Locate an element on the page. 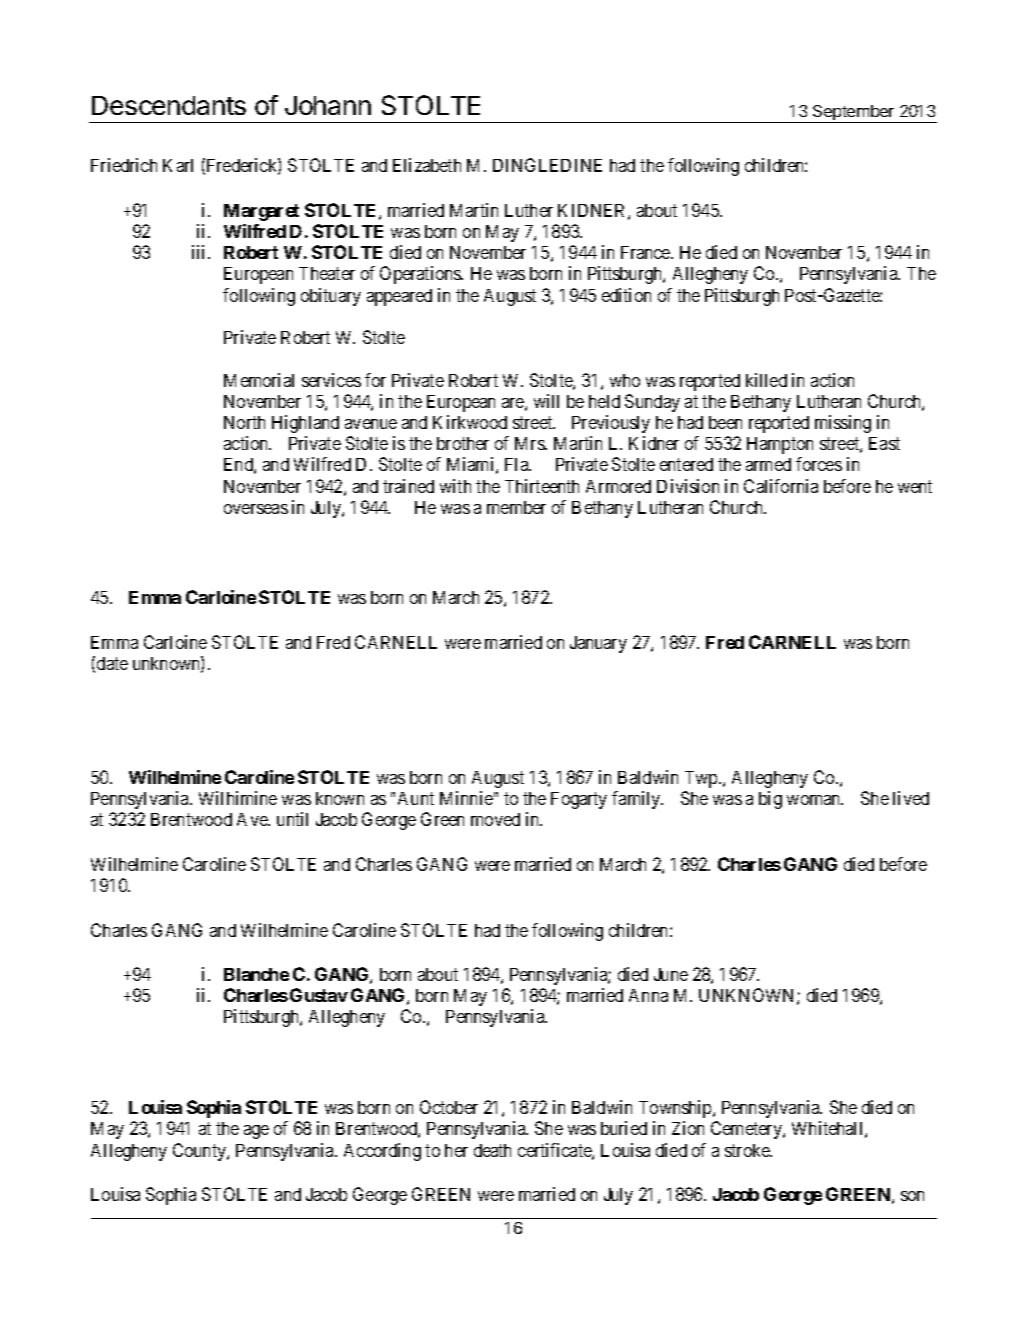  January is located at coordinates (598, 644).
